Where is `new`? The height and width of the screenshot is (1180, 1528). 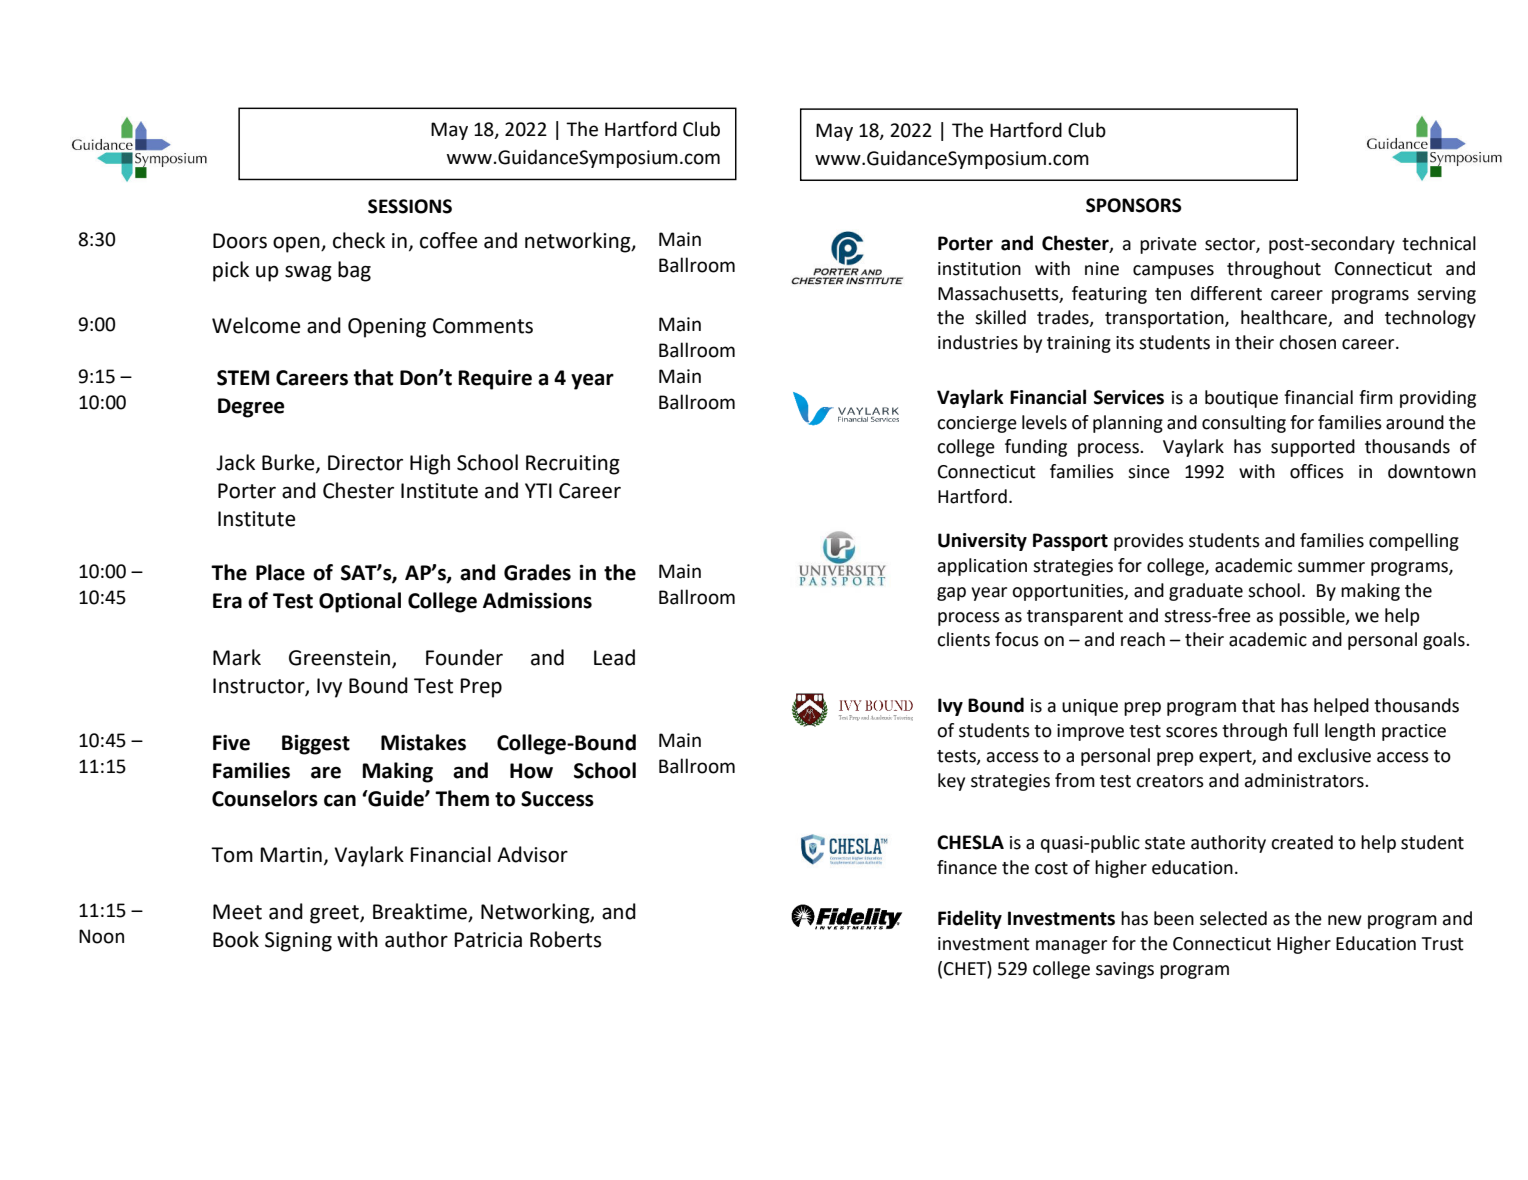 new is located at coordinates (1345, 920).
